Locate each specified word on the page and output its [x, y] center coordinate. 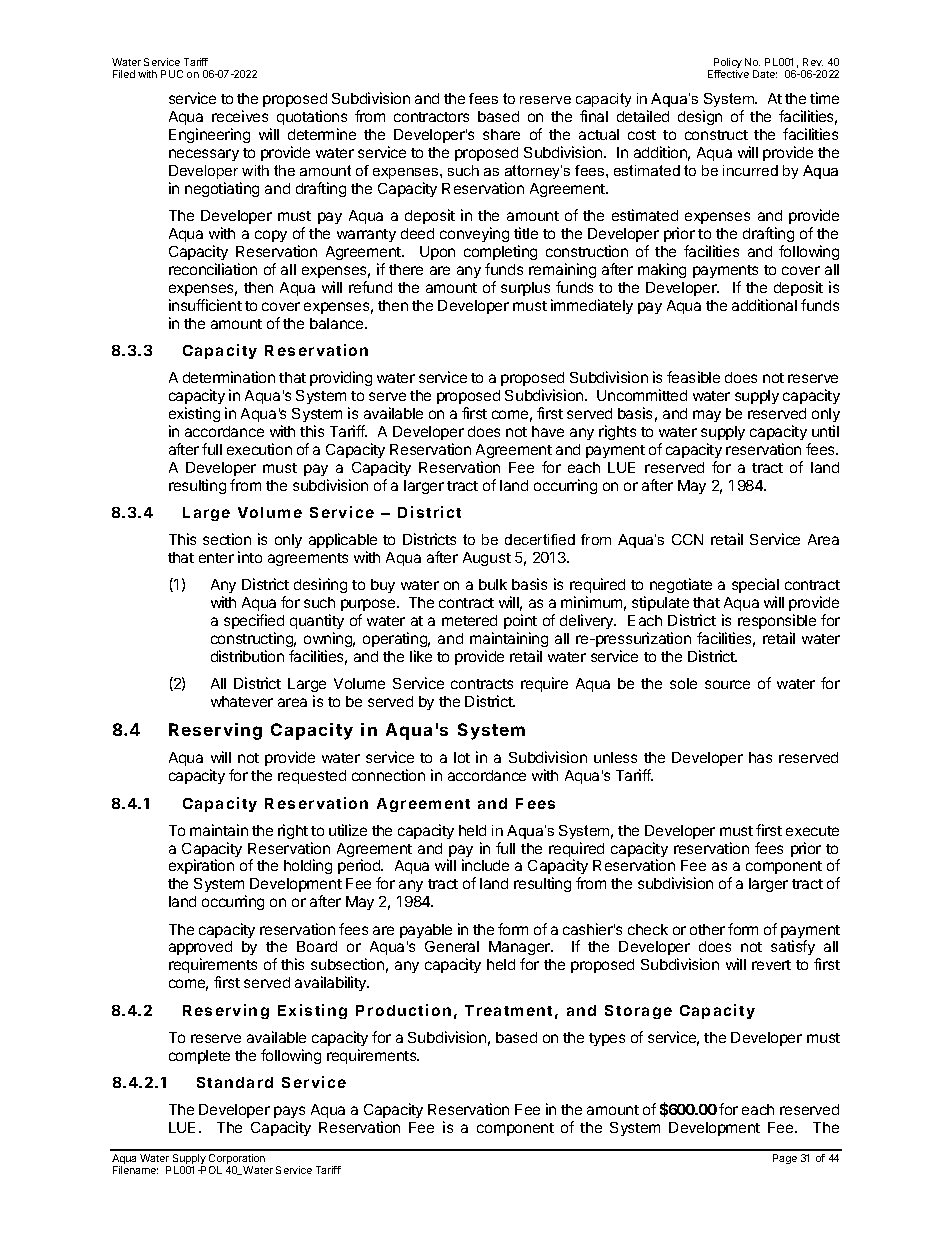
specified [254, 621]
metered [469, 620]
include [485, 865]
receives [240, 116]
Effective [728, 74]
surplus [525, 289]
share [501, 134]
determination [229, 377]
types [607, 1039]
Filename [135, 1170]
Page [785, 1159]
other [707, 929]
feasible [693, 377]
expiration [201, 866]
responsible [777, 621]
